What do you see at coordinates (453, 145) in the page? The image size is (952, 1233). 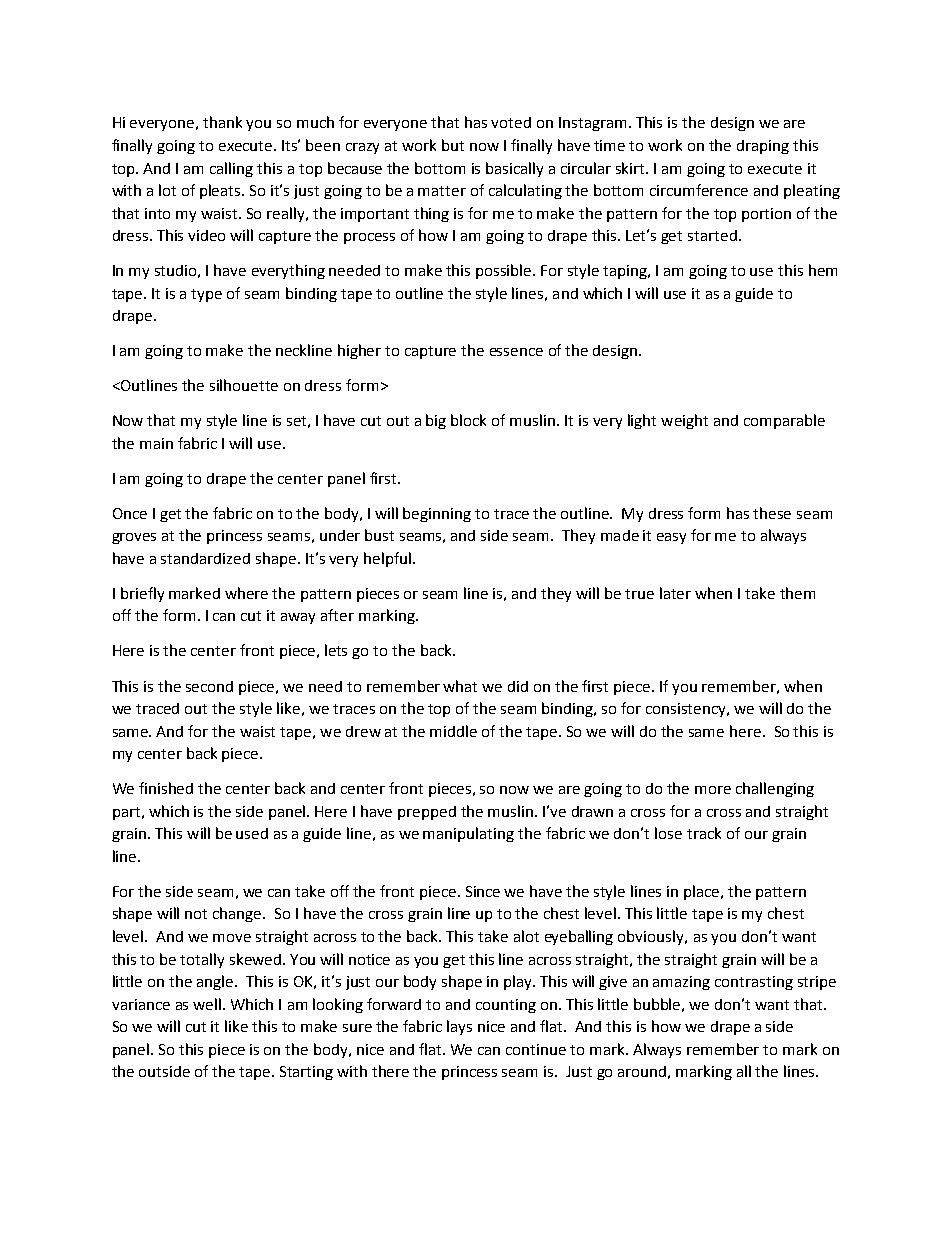 I see `but` at bounding box center [453, 145].
